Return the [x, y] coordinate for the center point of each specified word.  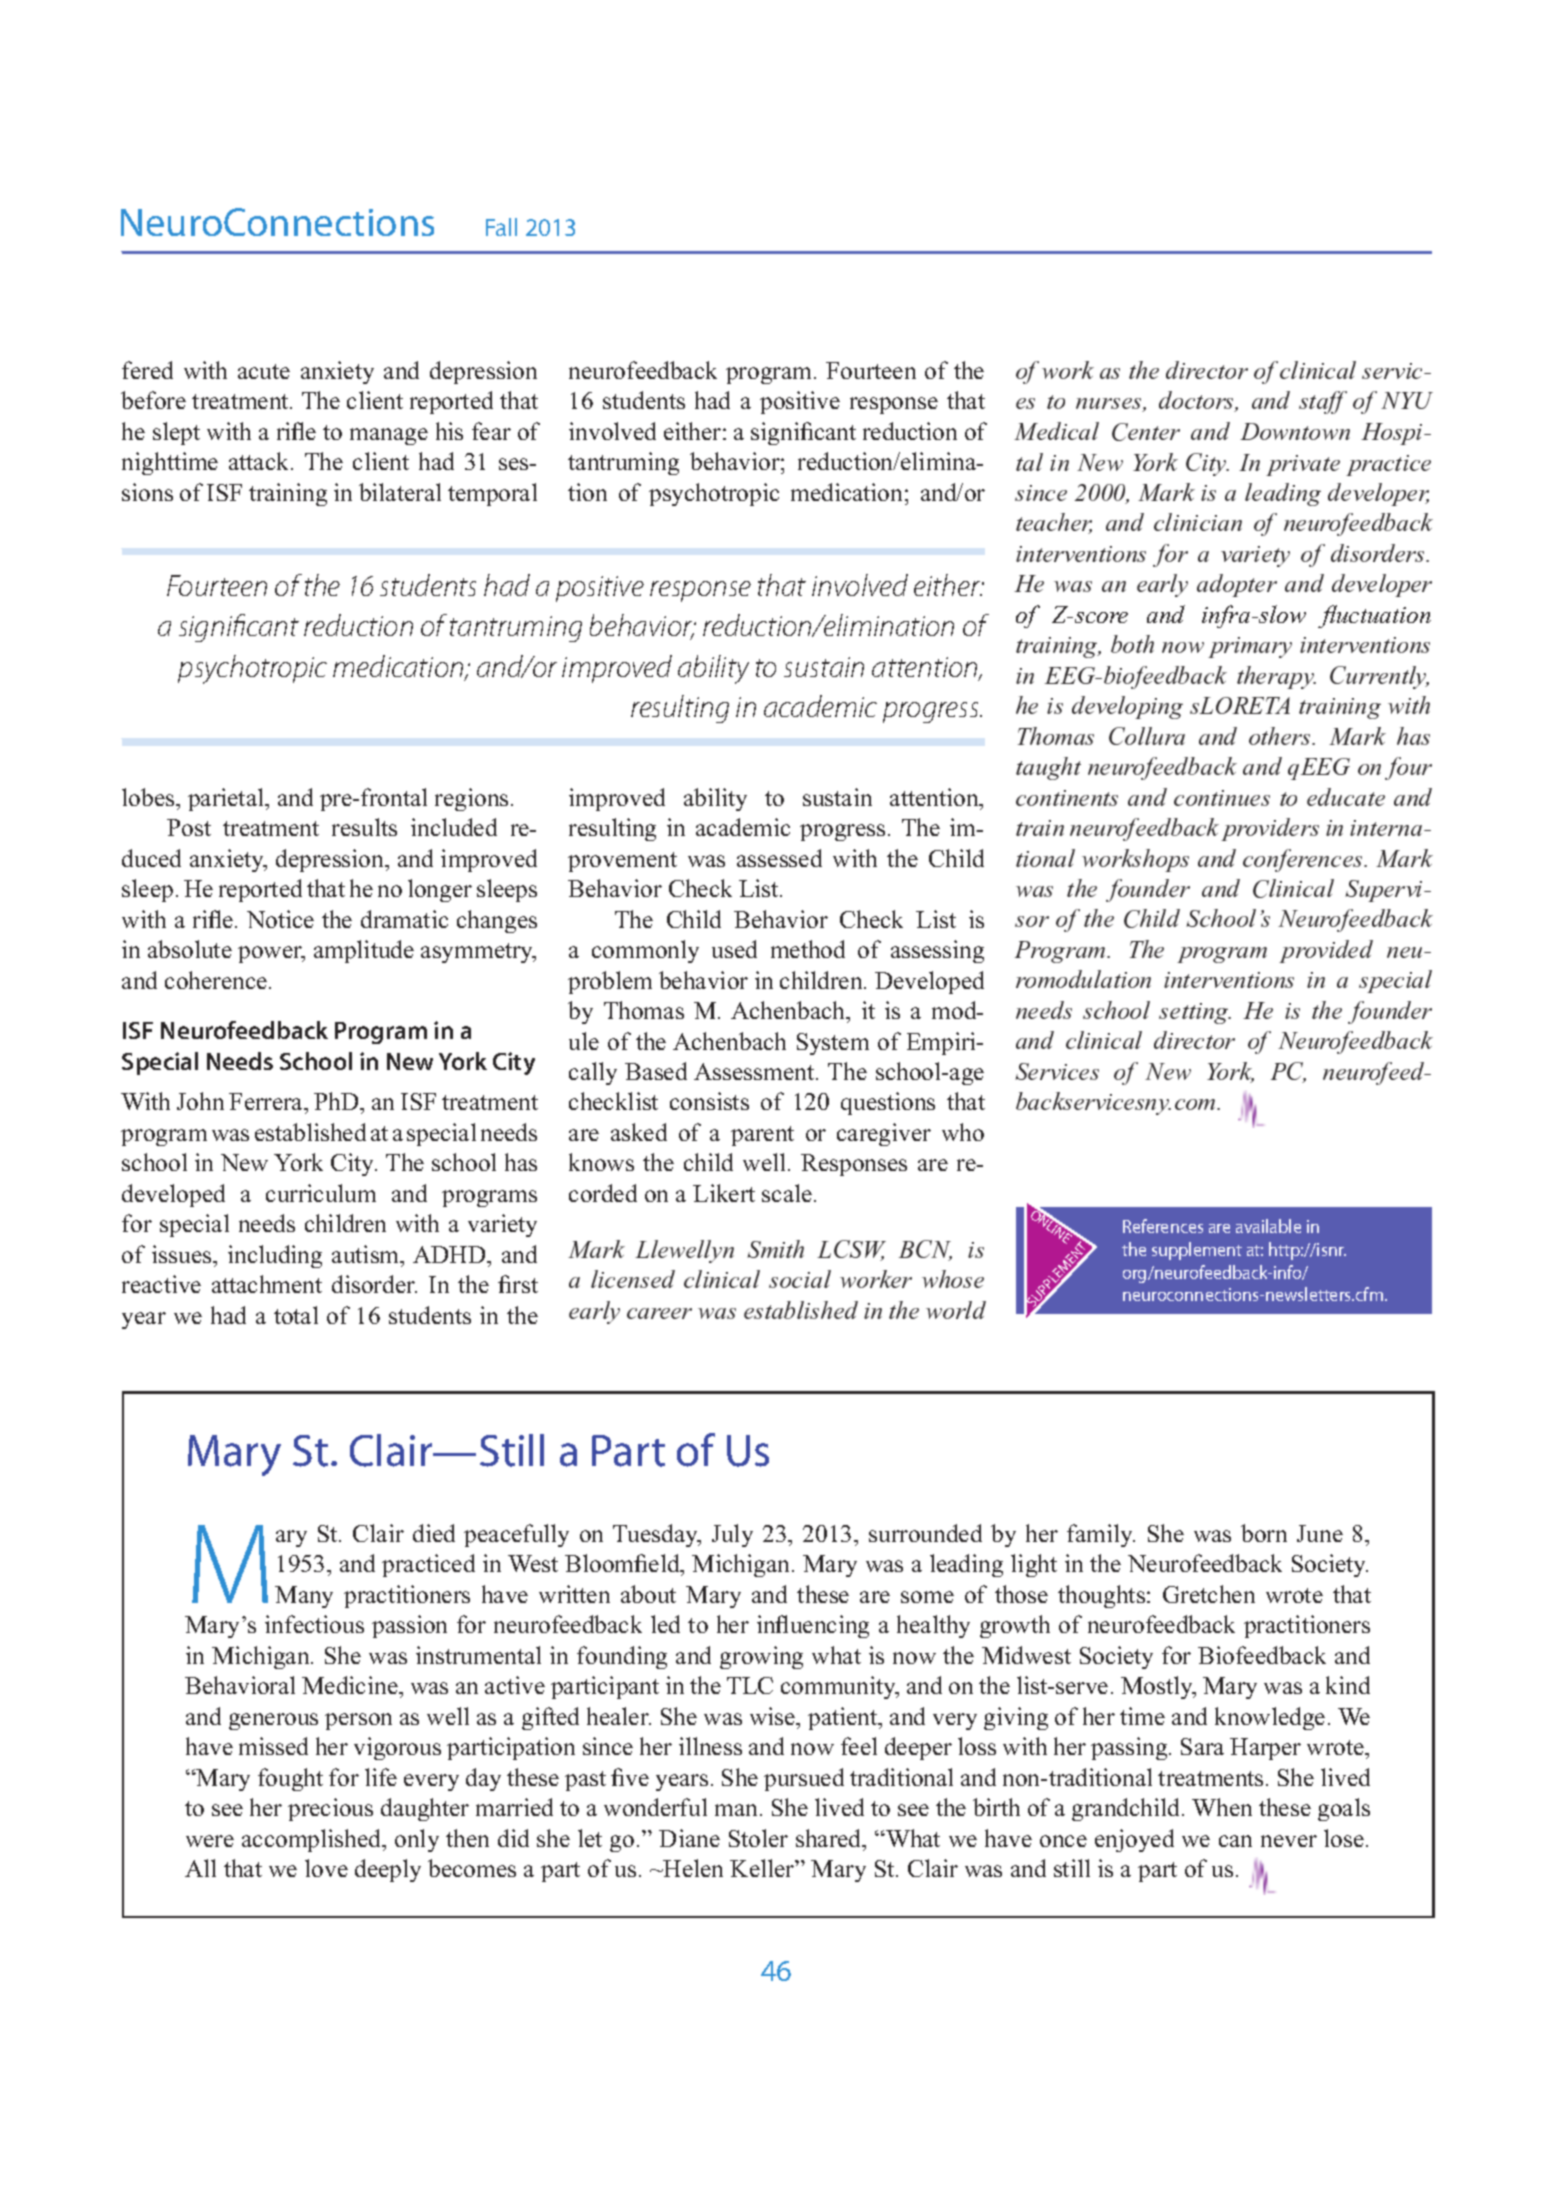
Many [304, 1597]
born [1264, 1533]
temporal [492, 494]
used [734, 949]
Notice [280, 919]
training [288, 494]
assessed [779, 858]
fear [491, 431]
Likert [724, 1193]
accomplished [313, 1840]
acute [264, 371]
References [1163, 1226]
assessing [937, 951]
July [732, 1535]
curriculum [321, 1193]
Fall [501, 227]
